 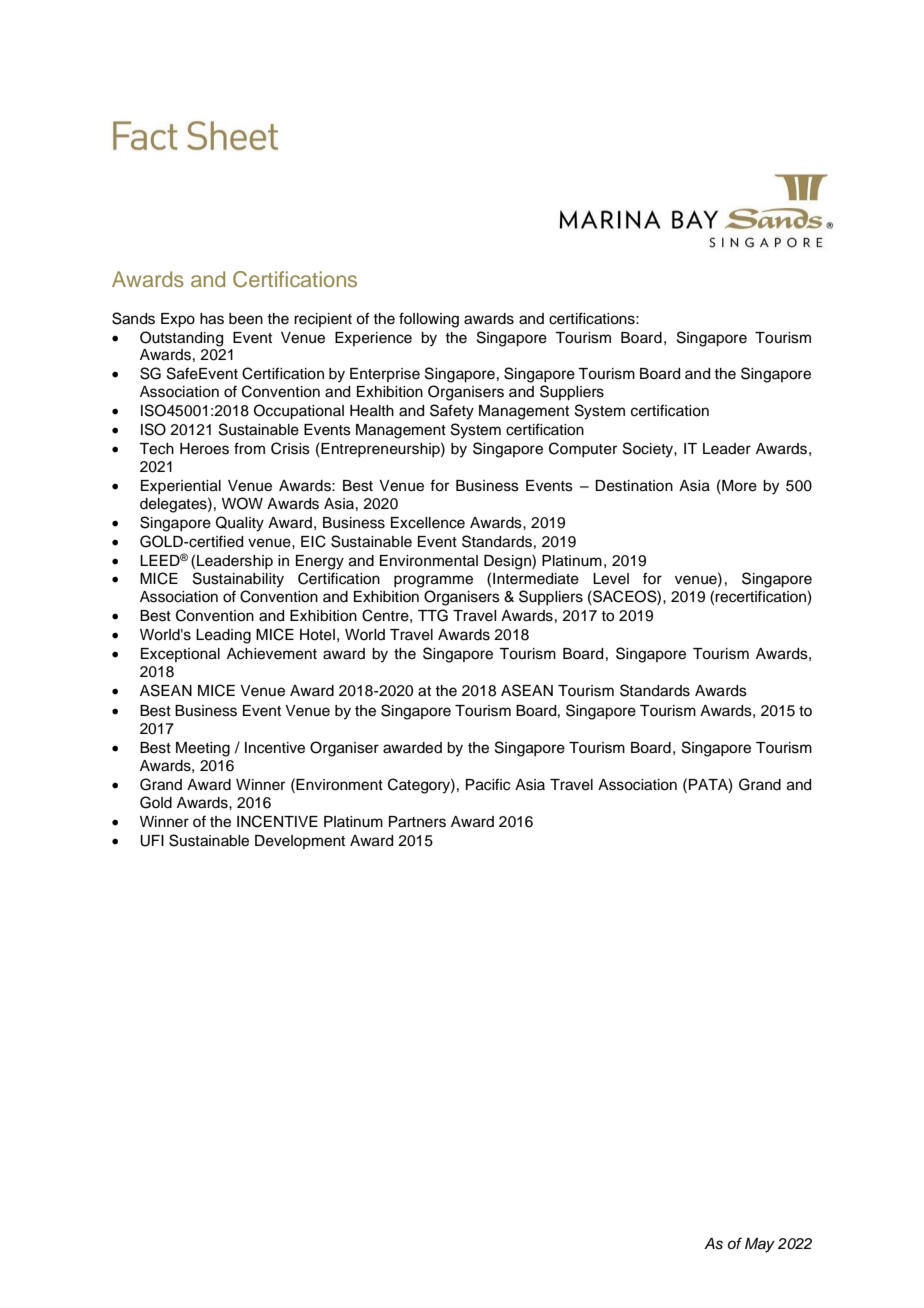 What do you see at coordinates (181, 339) in the screenshot?
I see `Outstanding` at bounding box center [181, 339].
